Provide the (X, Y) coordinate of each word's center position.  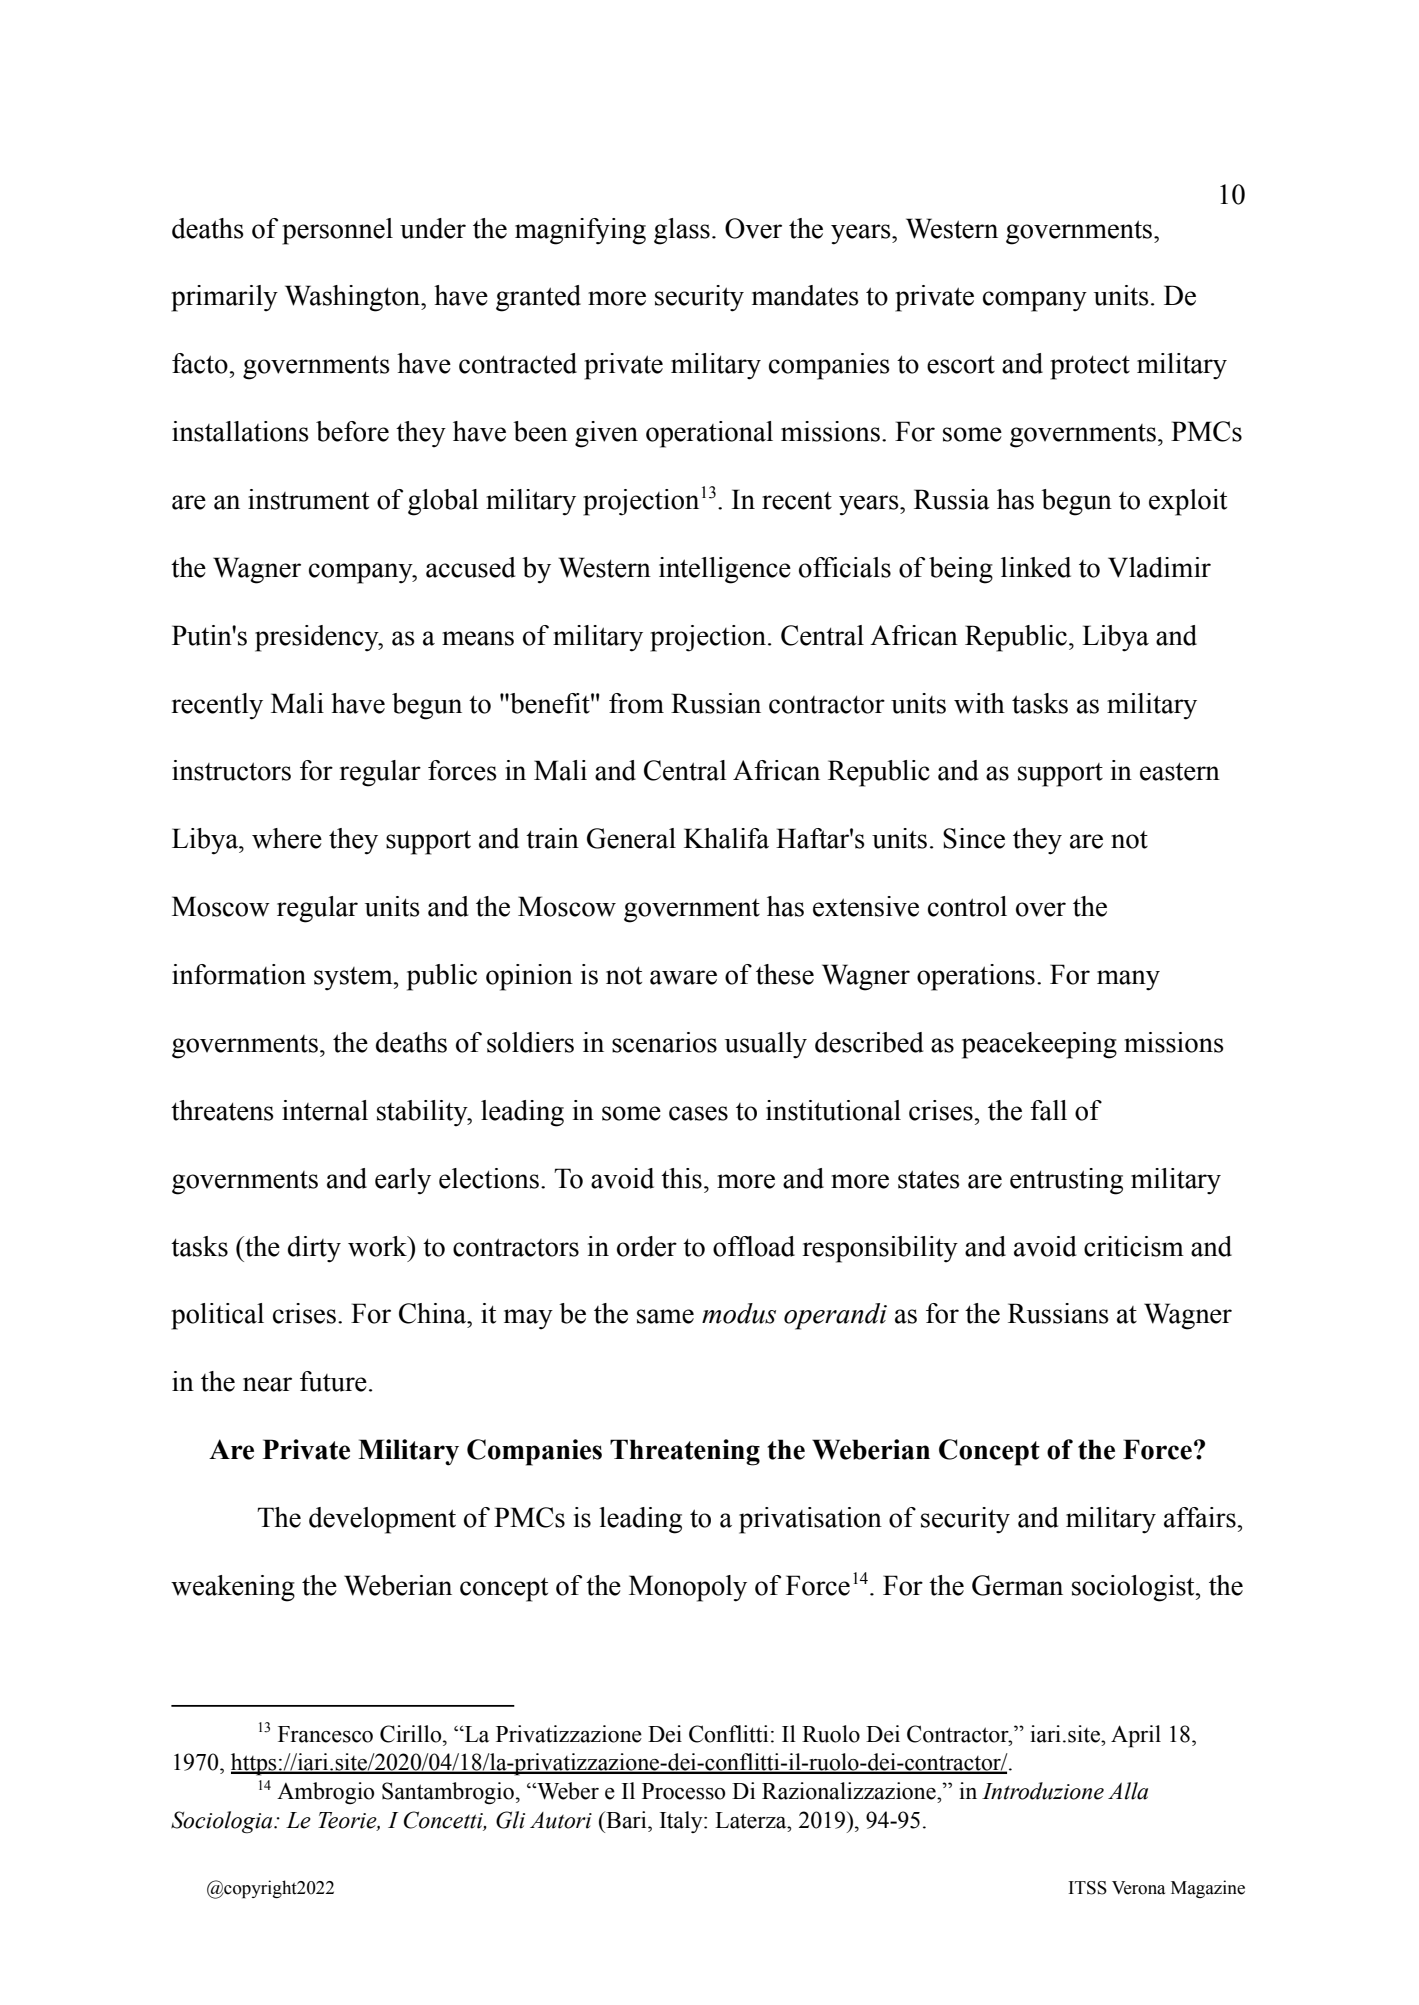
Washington (353, 298)
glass (682, 231)
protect (1090, 367)
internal (325, 1110)
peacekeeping (1039, 1045)
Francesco (325, 1734)
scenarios (664, 1042)
